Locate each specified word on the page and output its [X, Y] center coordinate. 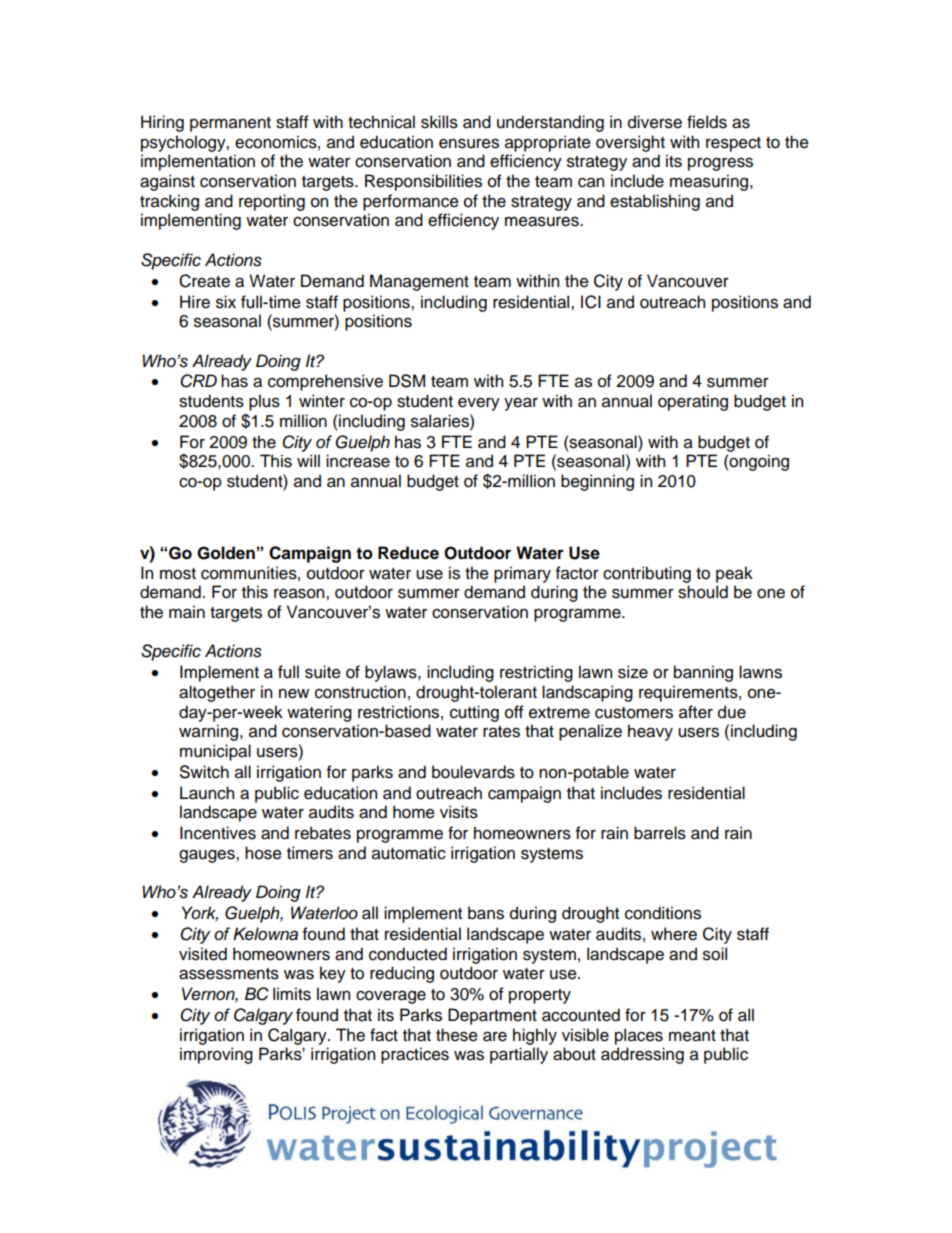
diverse [655, 122]
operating [693, 402]
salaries [441, 421]
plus [264, 402]
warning [210, 732]
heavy [650, 732]
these [457, 1035]
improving [216, 1055]
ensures [469, 143]
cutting [474, 713]
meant [692, 1036]
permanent [230, 124]
